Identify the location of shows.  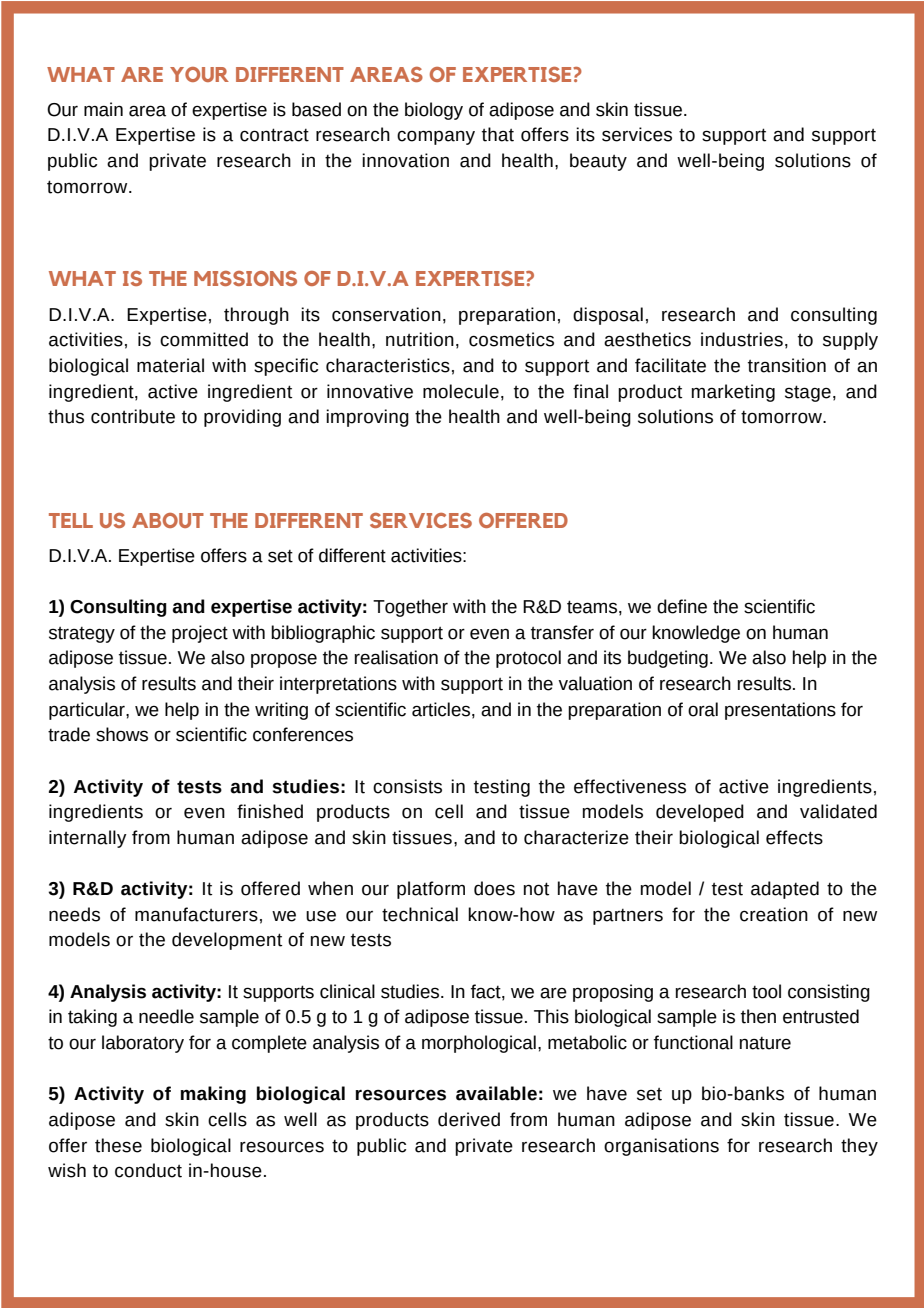
(122, 734).
